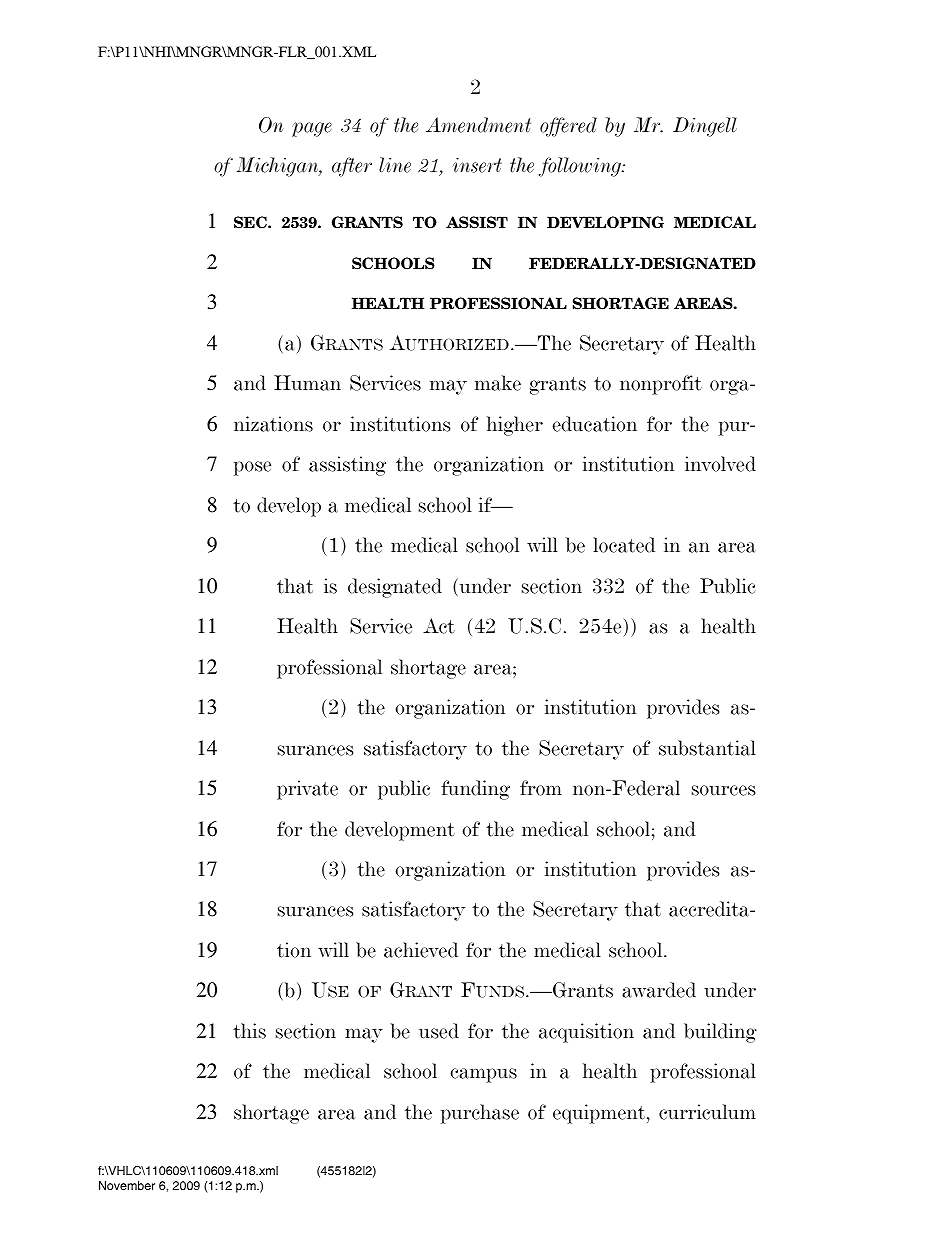  What do you see at coordinates (312, 129) in the screenshot?
I see `page` at bounding box center [312, 129].
